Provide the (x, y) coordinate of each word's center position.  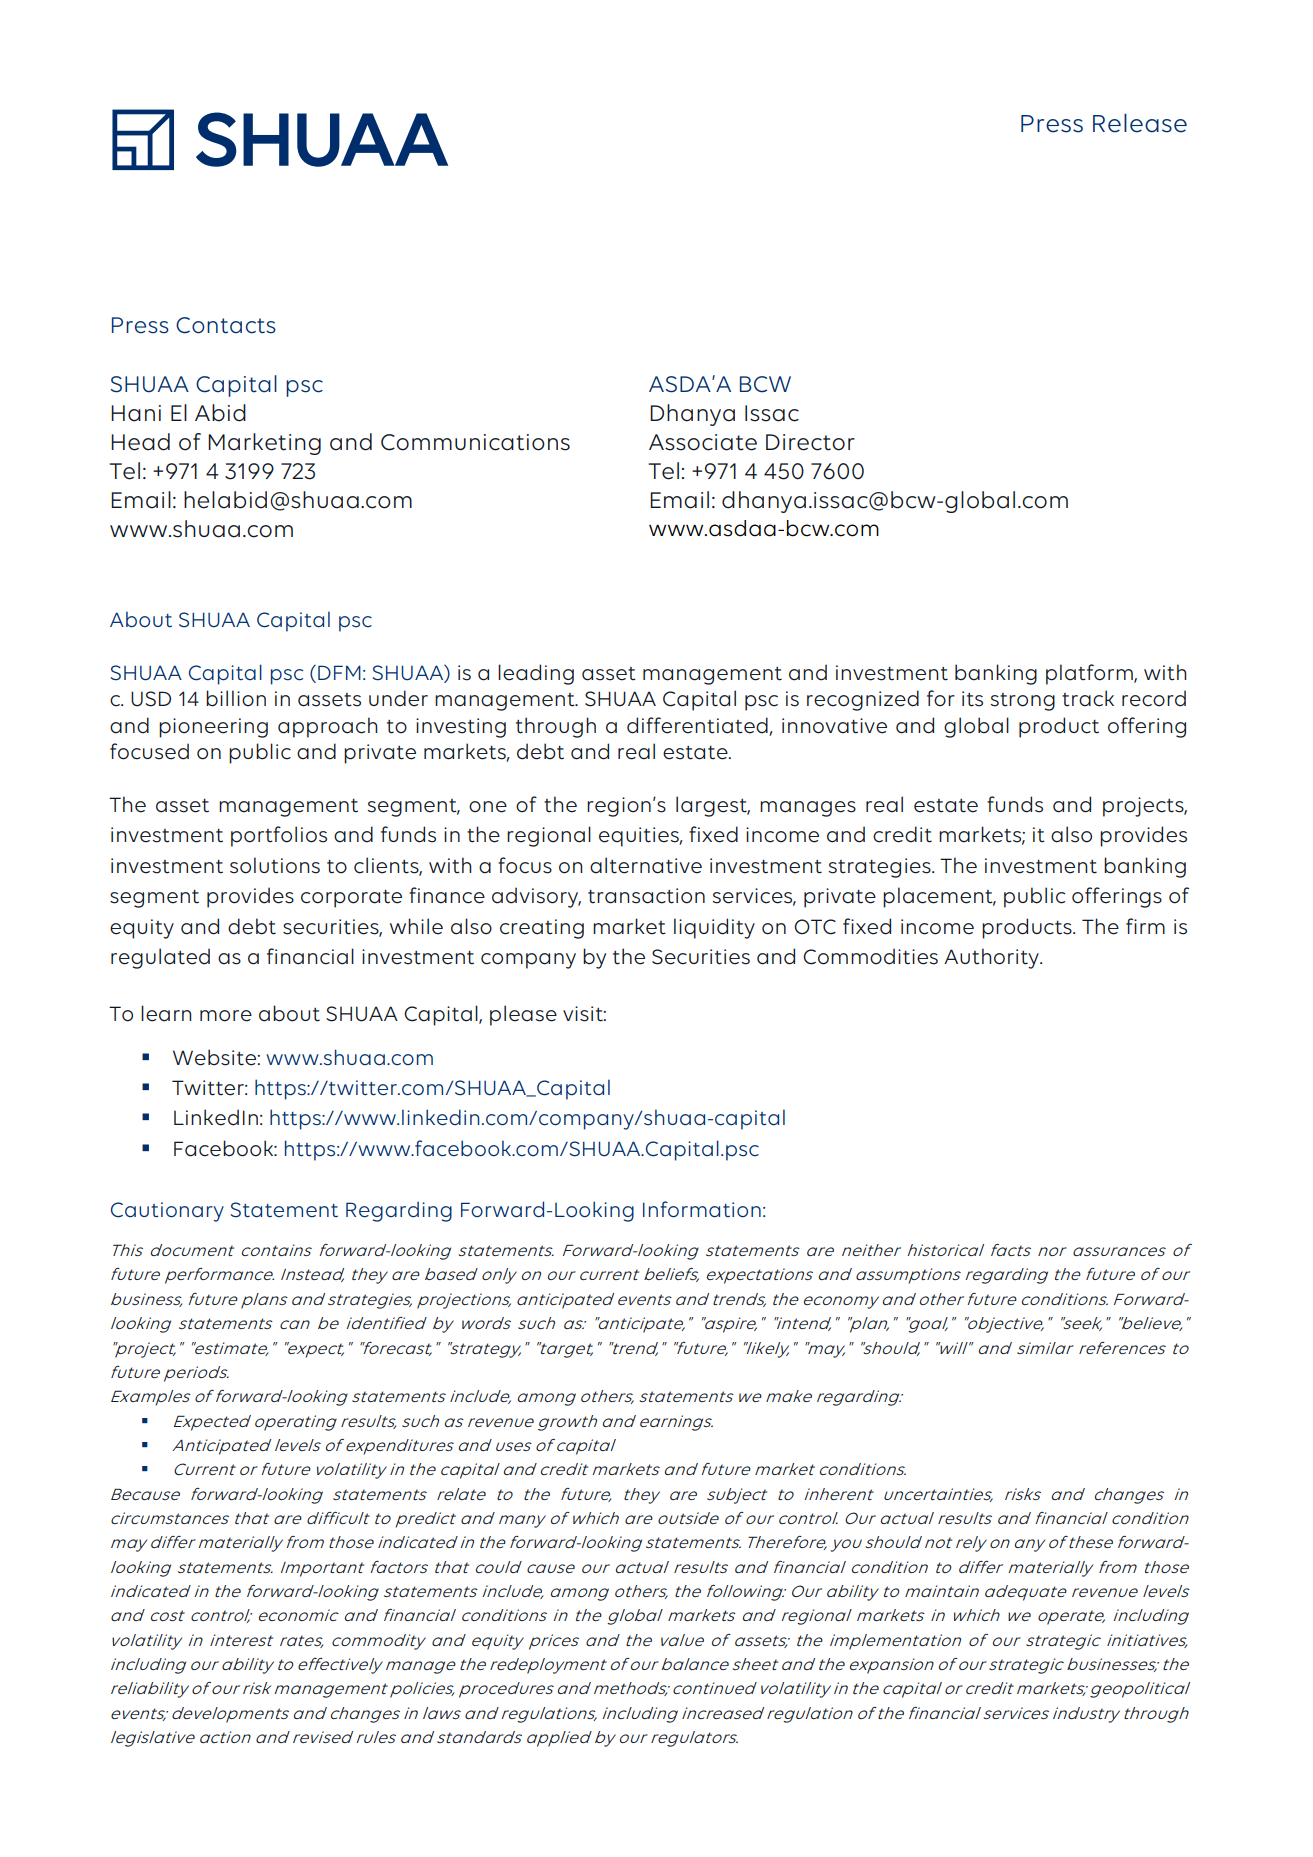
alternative (646, 865)
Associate (703, 442)
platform (1090, 674)
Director (810, 442)
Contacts (226, 325)
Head (140, 442)
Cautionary (167, 1212)
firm (1145, 926)
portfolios (279, 836)
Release (1140, 123)
